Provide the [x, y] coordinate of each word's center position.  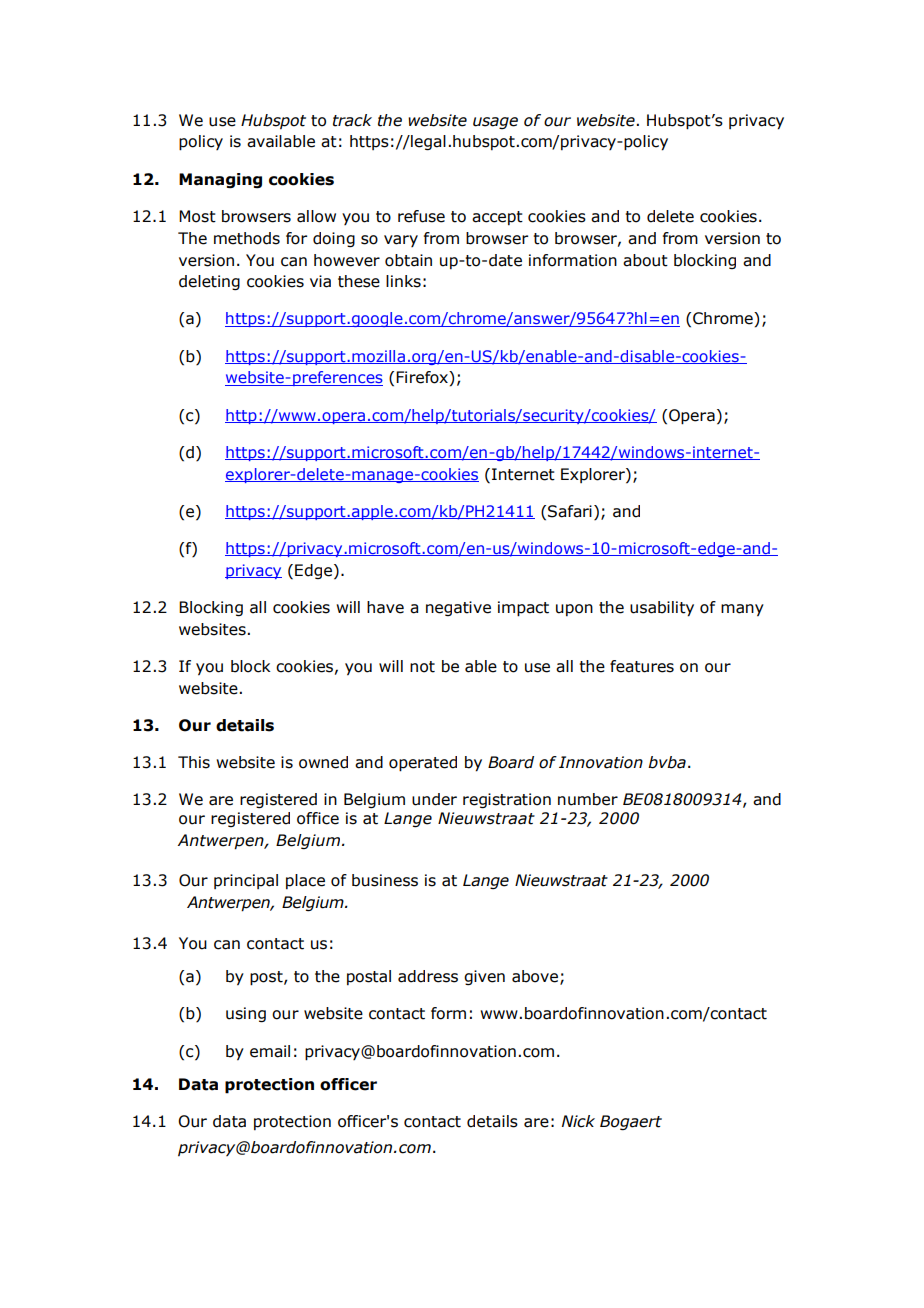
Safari [570, 511]
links [403, 281]
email [270, 1051]
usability [662, 609]
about [645, 260]
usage [495, 123]
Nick [578, 1121]
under [434, 799]
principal [246, 881]
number [588, 799]
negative [458, 608]
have [385, 607]
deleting [209, 282]
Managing [220, 181]
